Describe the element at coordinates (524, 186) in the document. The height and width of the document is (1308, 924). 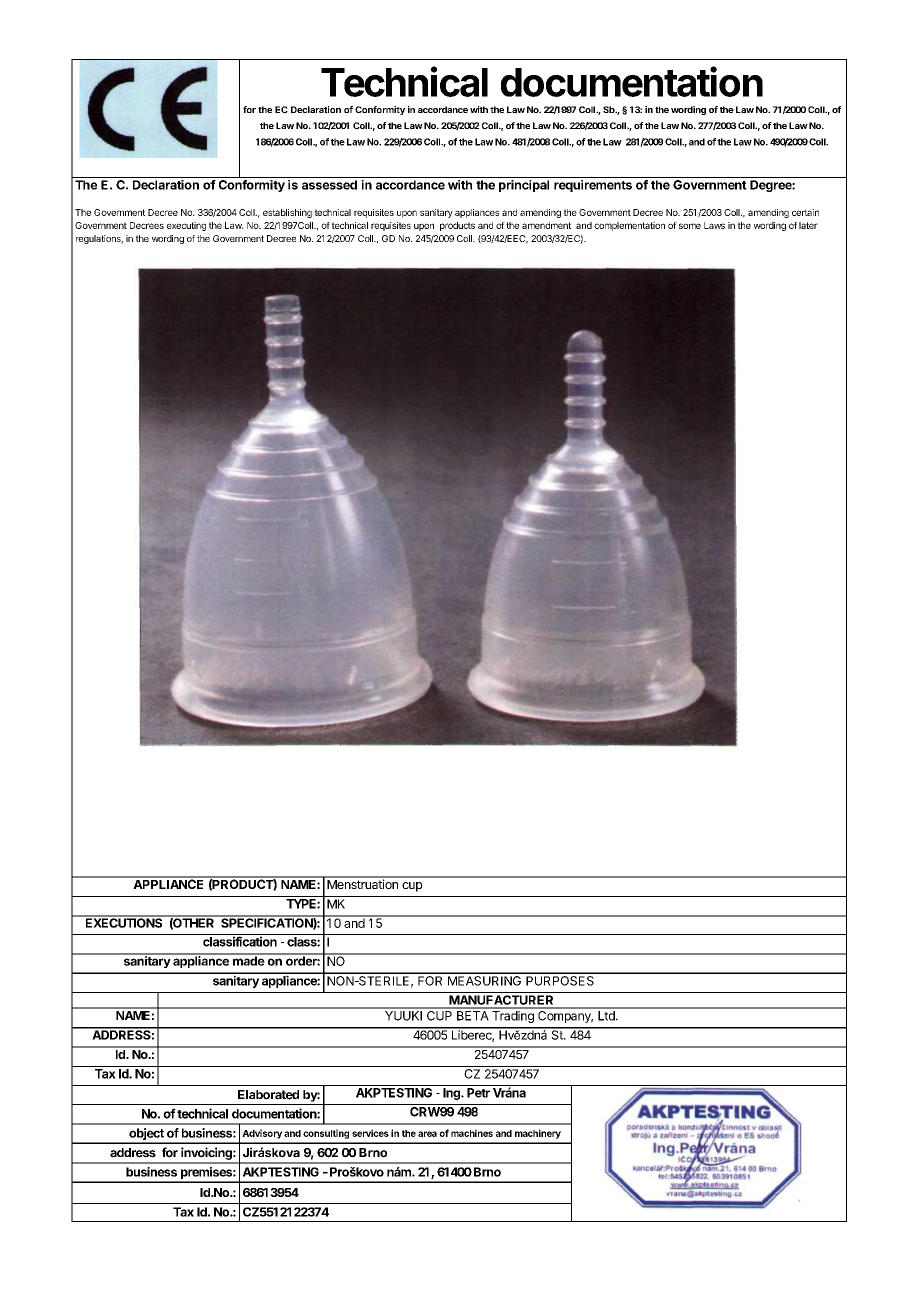
I see `principal` at that location.
